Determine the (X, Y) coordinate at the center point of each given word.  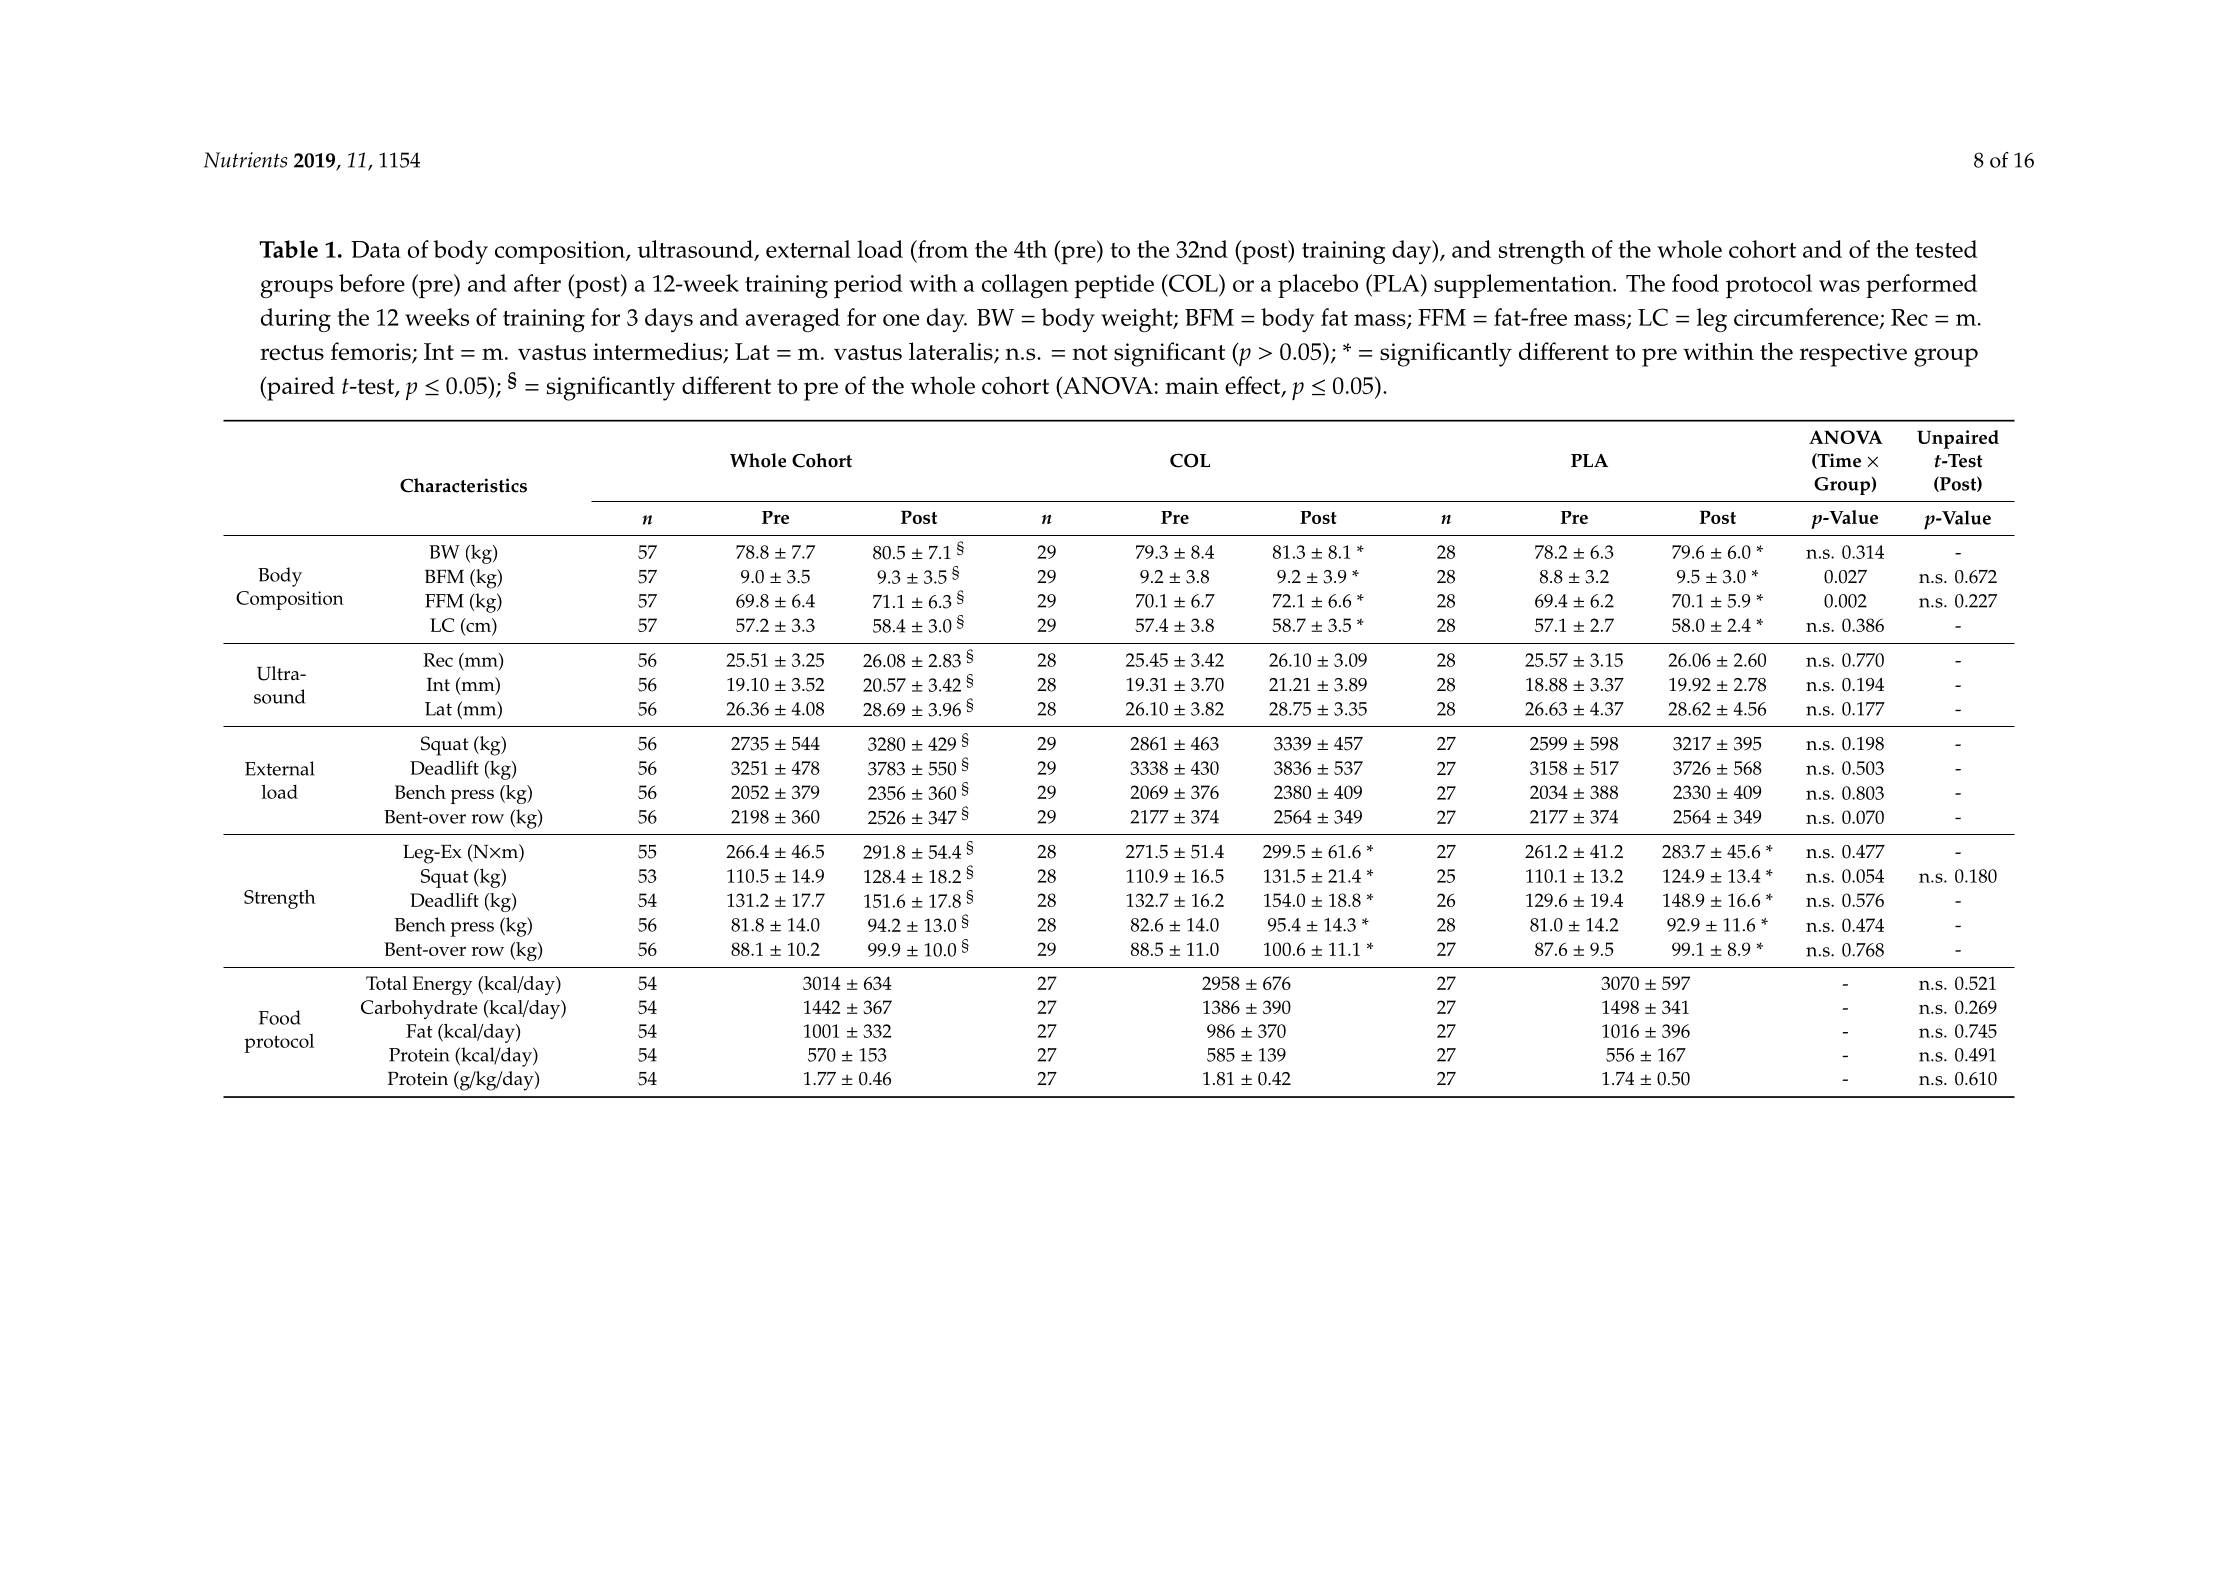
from (942, 249)
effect (1254, 386)
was (1839, 286)
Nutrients (245, 160)
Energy (443, 985)
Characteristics (463, 485)
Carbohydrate (419, 1009)
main (1192, 385)
